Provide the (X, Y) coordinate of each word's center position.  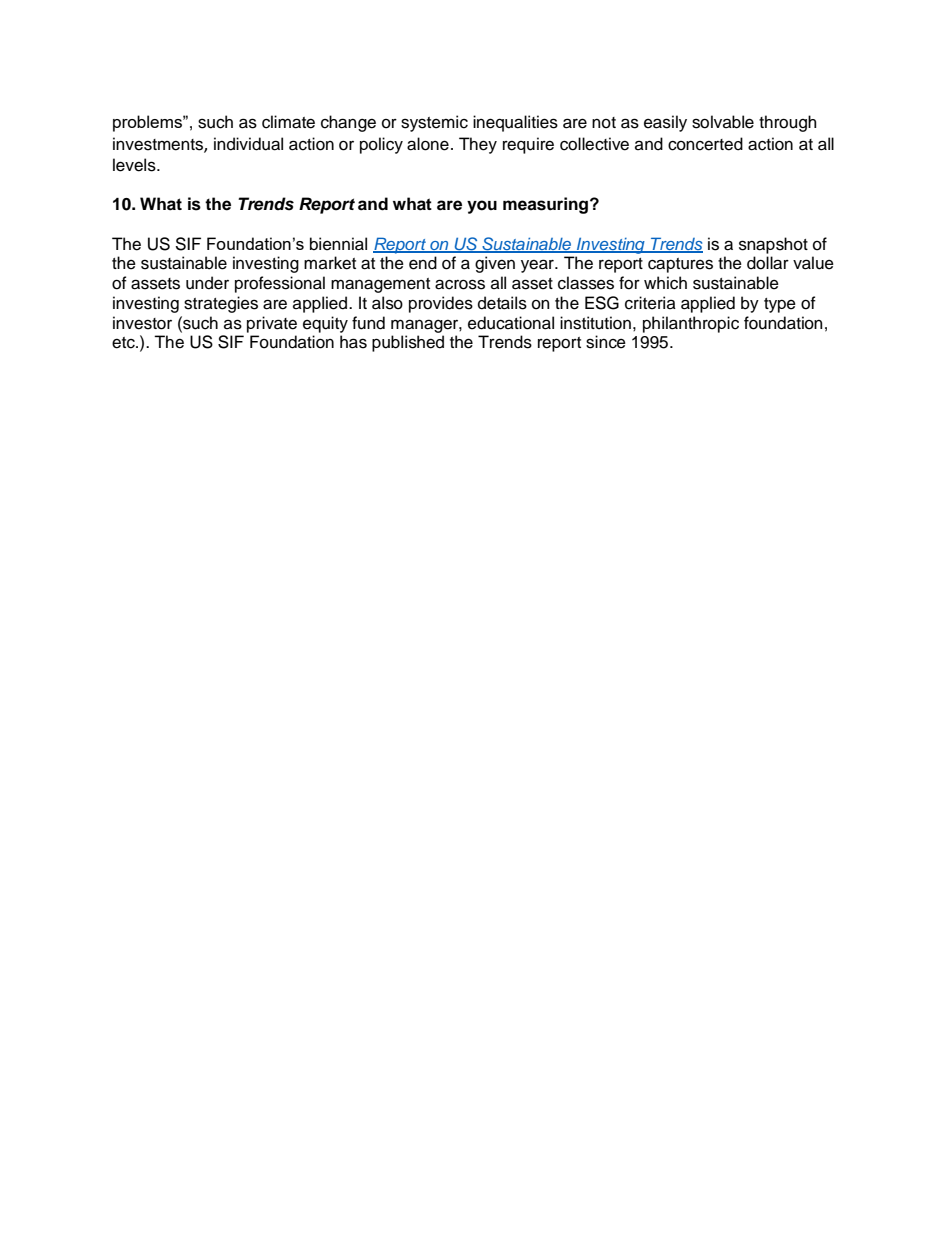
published (408, 343)
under (207, 283)
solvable (723, 122)
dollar (768, 263)
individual (248, 144)
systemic (434, 123)
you (482, 207)
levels (135, 165)
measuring (547, 205)
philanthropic (691, 324)
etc (124, 343)
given (495, 264)
